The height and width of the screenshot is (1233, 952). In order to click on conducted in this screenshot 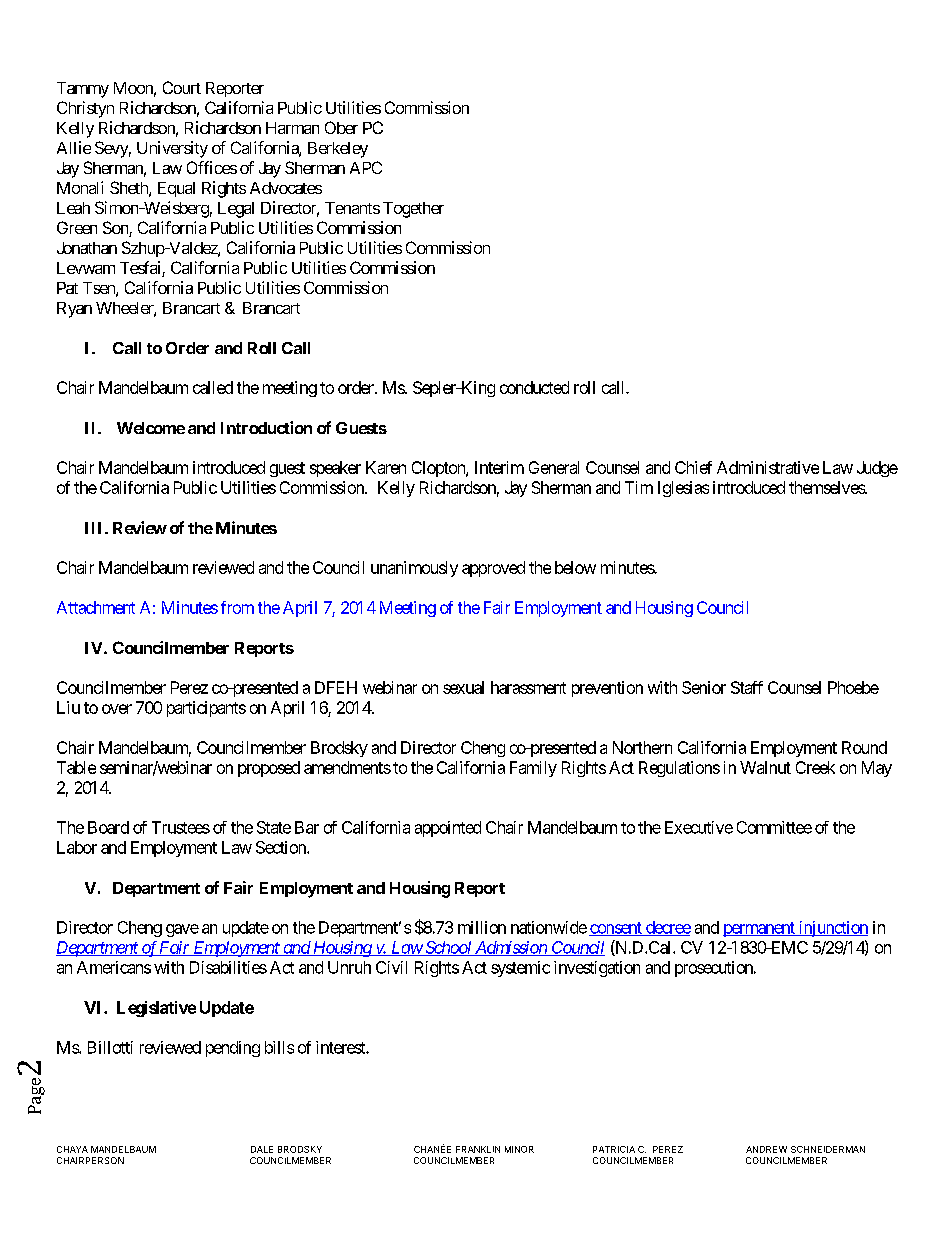, I will do `click(534, 387)`.
